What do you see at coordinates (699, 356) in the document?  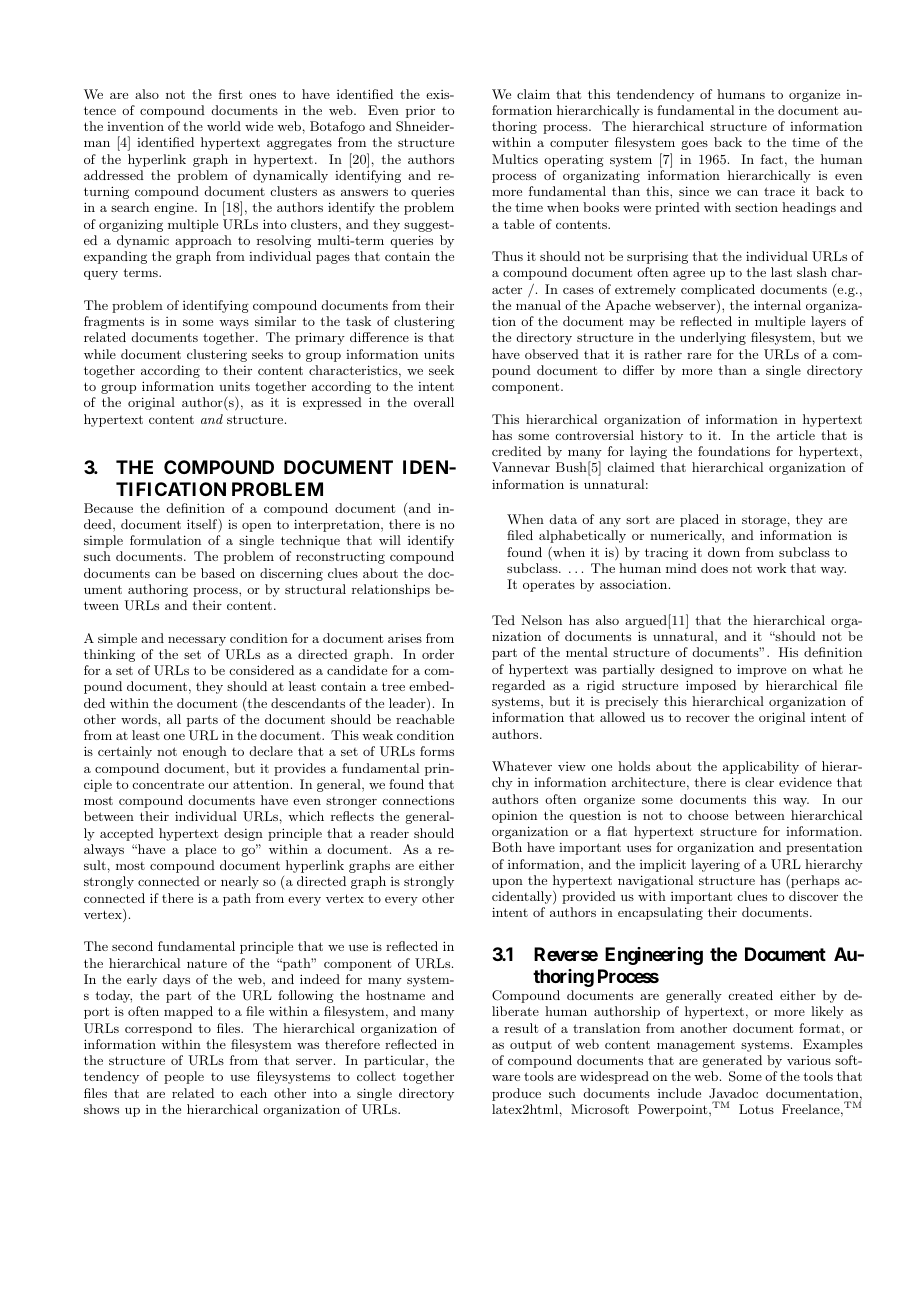 I see `rare` at bounding box center [699, 356].
